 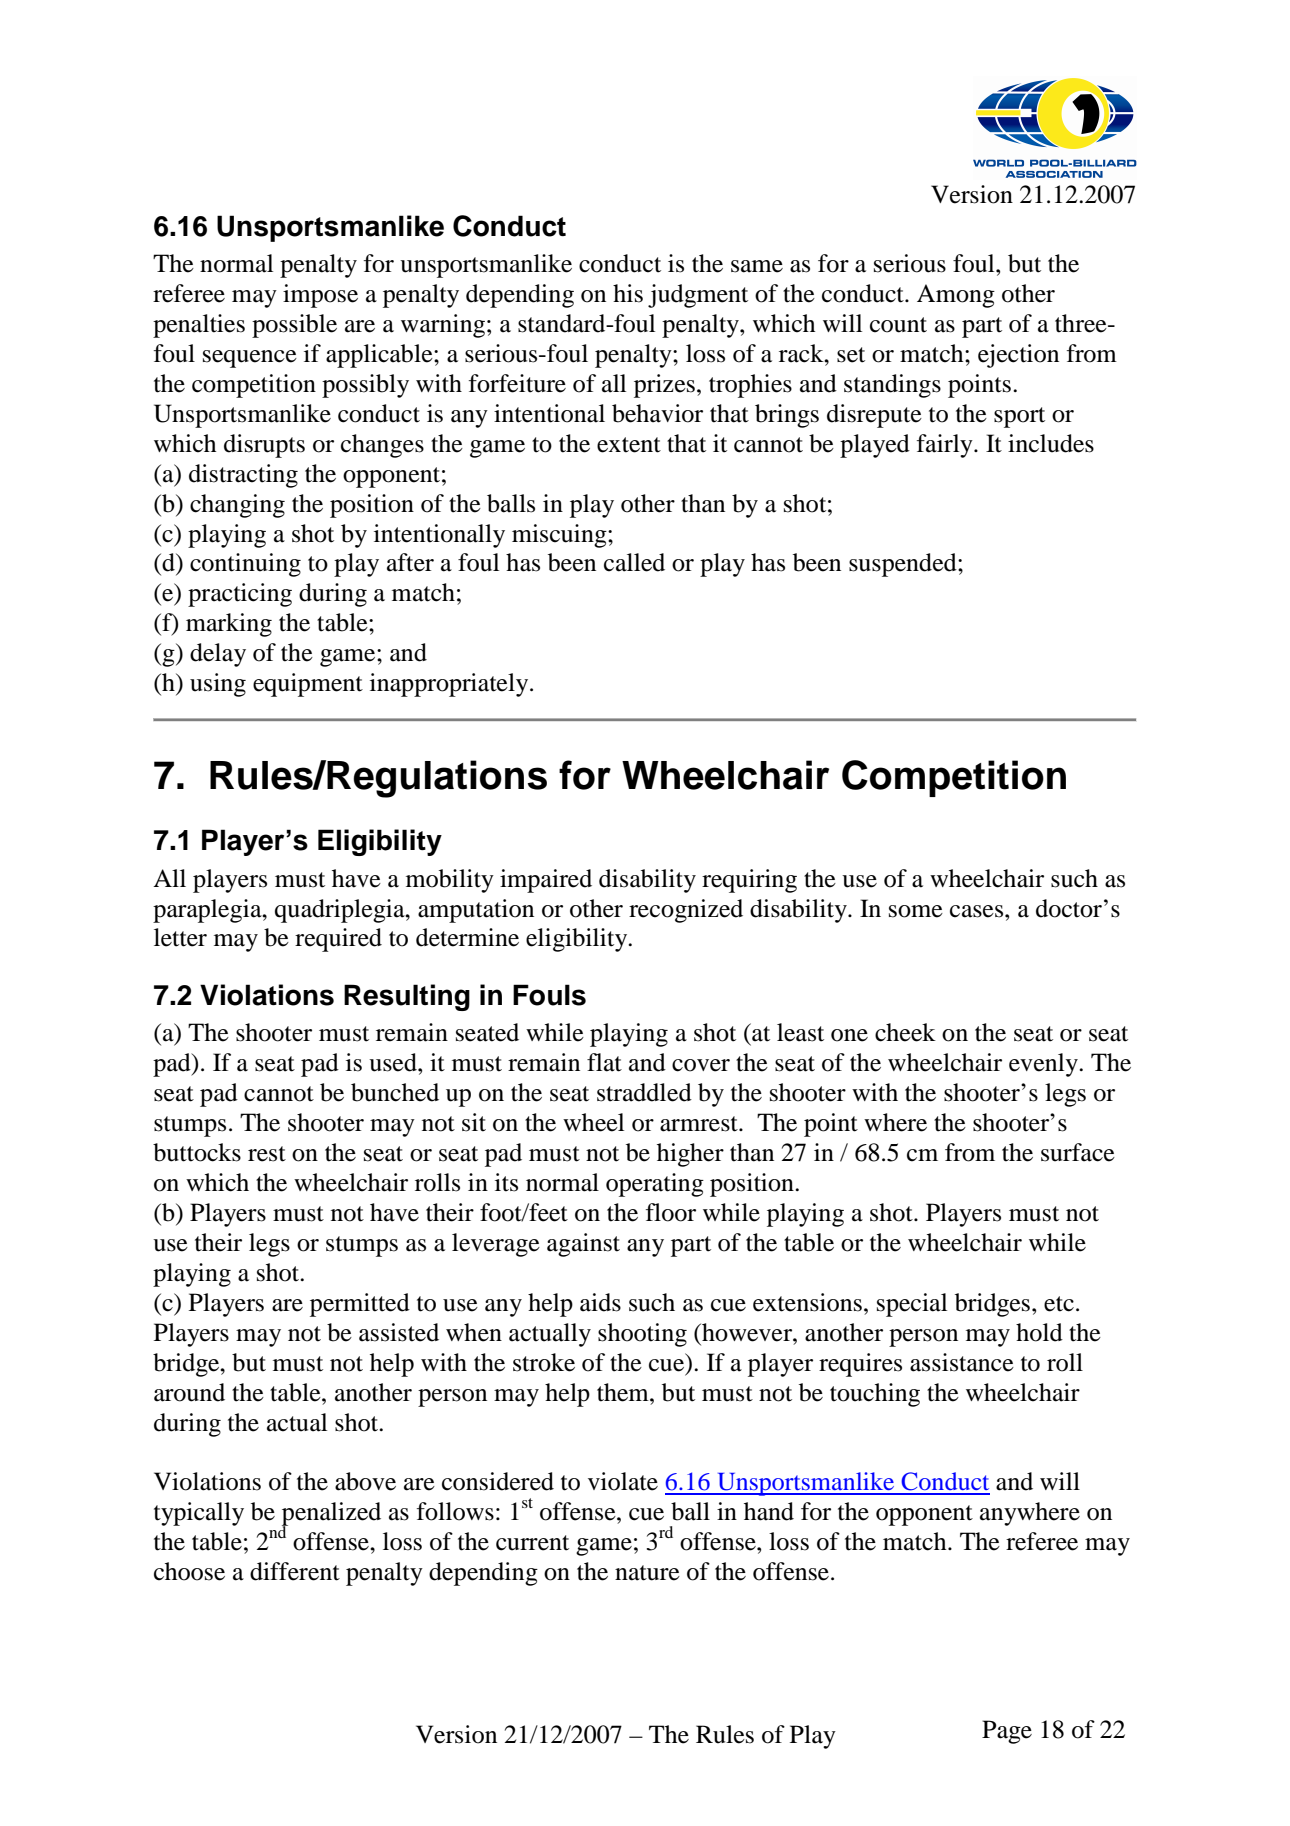 I want to click on different, so click(x=295, y=1571).
